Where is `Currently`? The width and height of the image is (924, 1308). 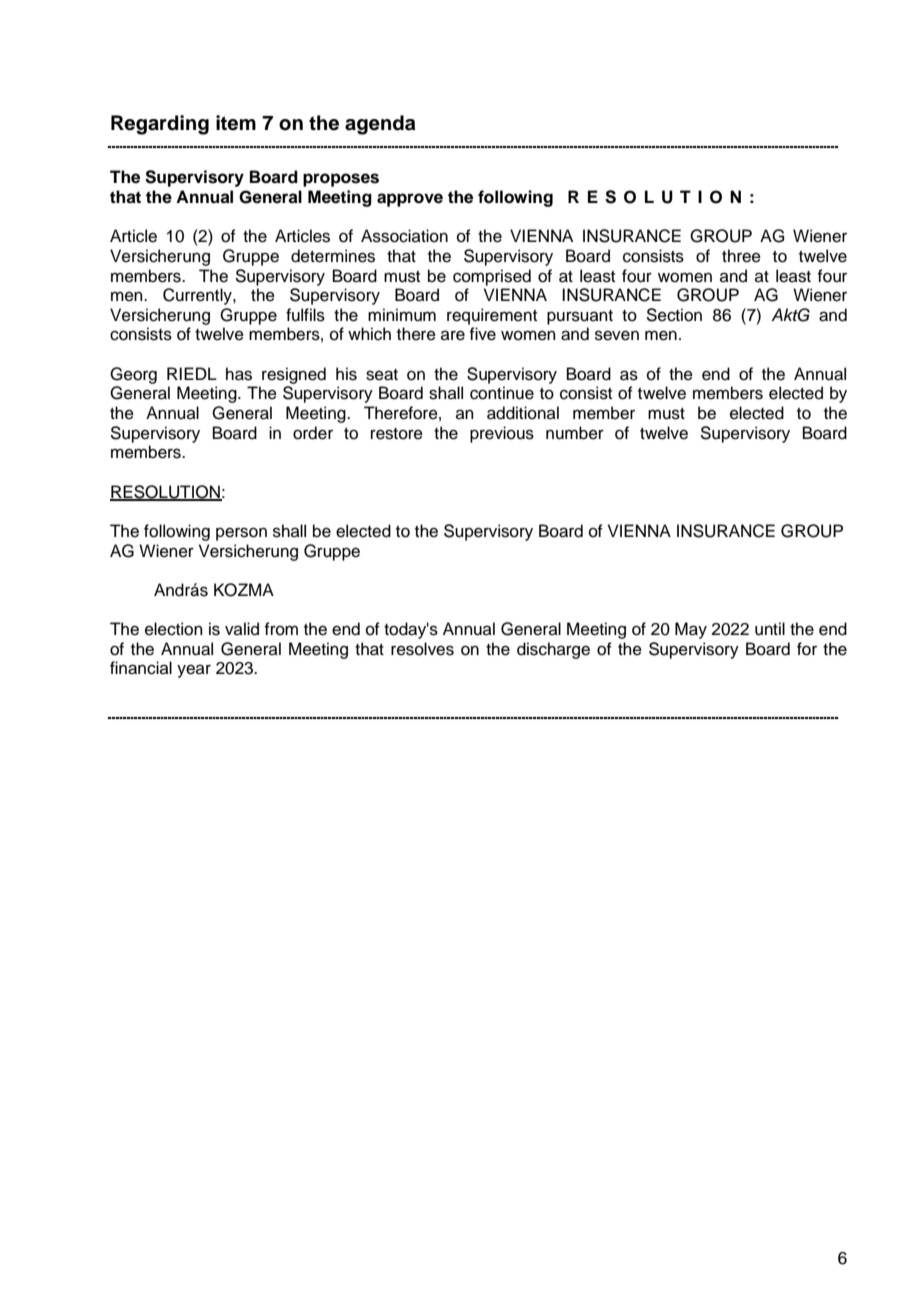
Currently is located at coordinates (198, 296).
